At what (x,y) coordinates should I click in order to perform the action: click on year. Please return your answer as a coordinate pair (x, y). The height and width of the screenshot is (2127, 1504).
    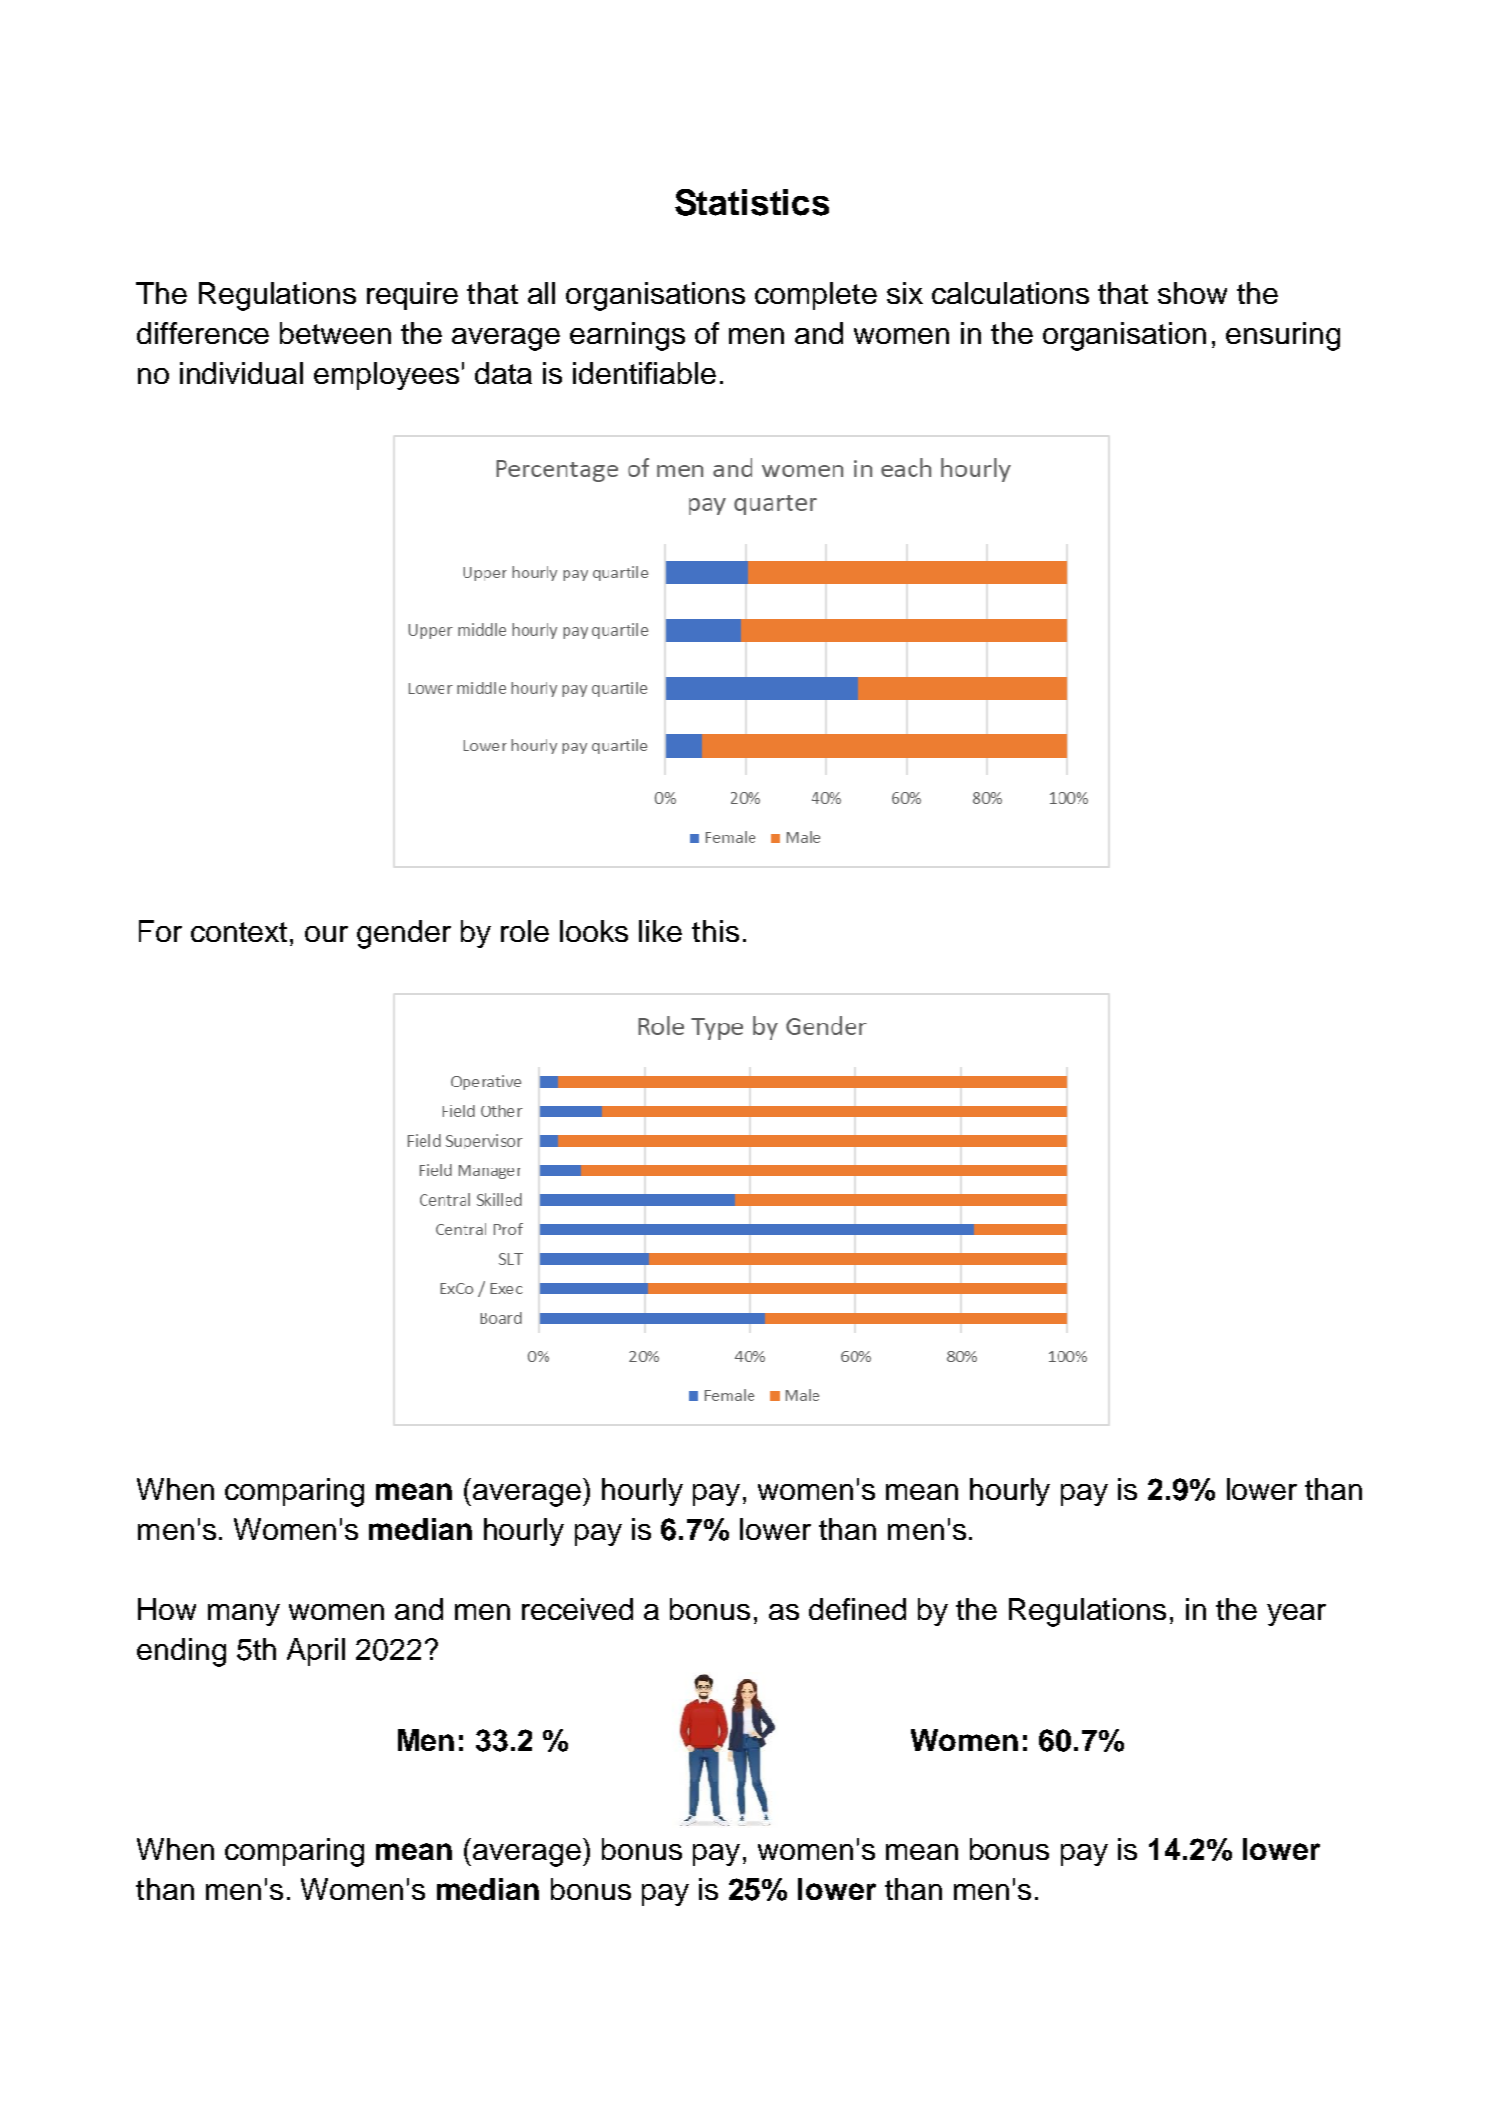
    Looking at the image, I should click on (1296, 1615).
